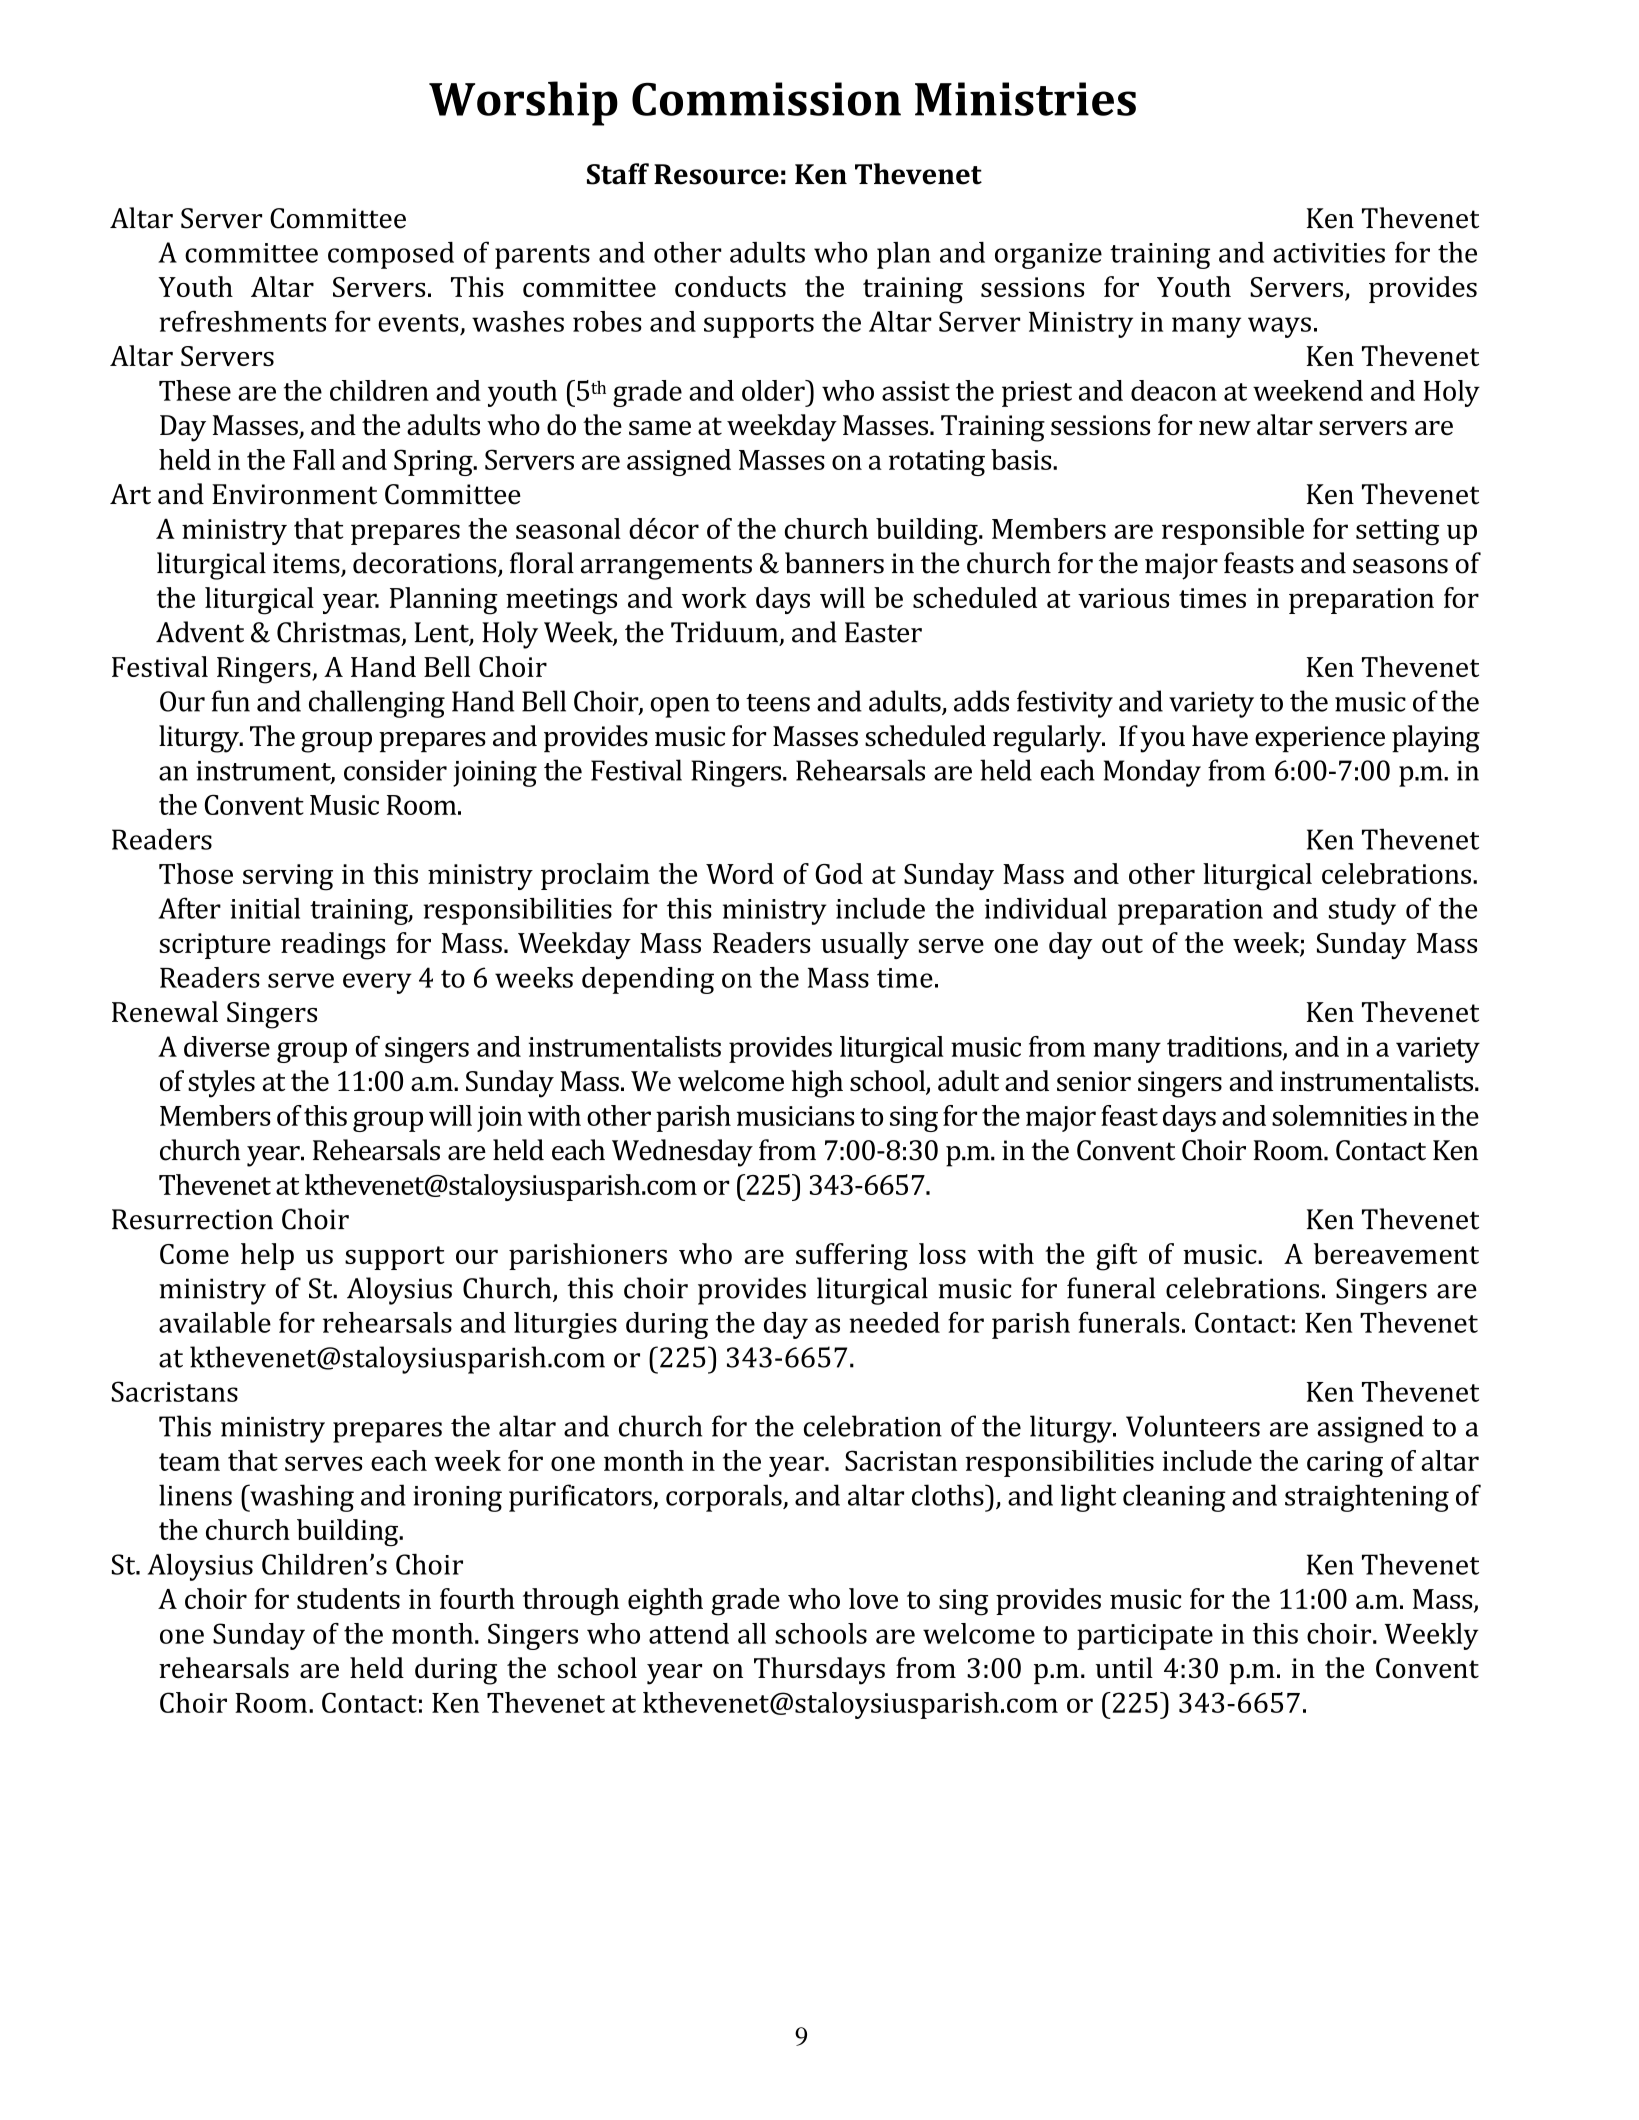 The height and width of the document is (2120, 1639). Describe the element at coordinates (1396, 1253) in the document. I see `bereavement` at that location.
